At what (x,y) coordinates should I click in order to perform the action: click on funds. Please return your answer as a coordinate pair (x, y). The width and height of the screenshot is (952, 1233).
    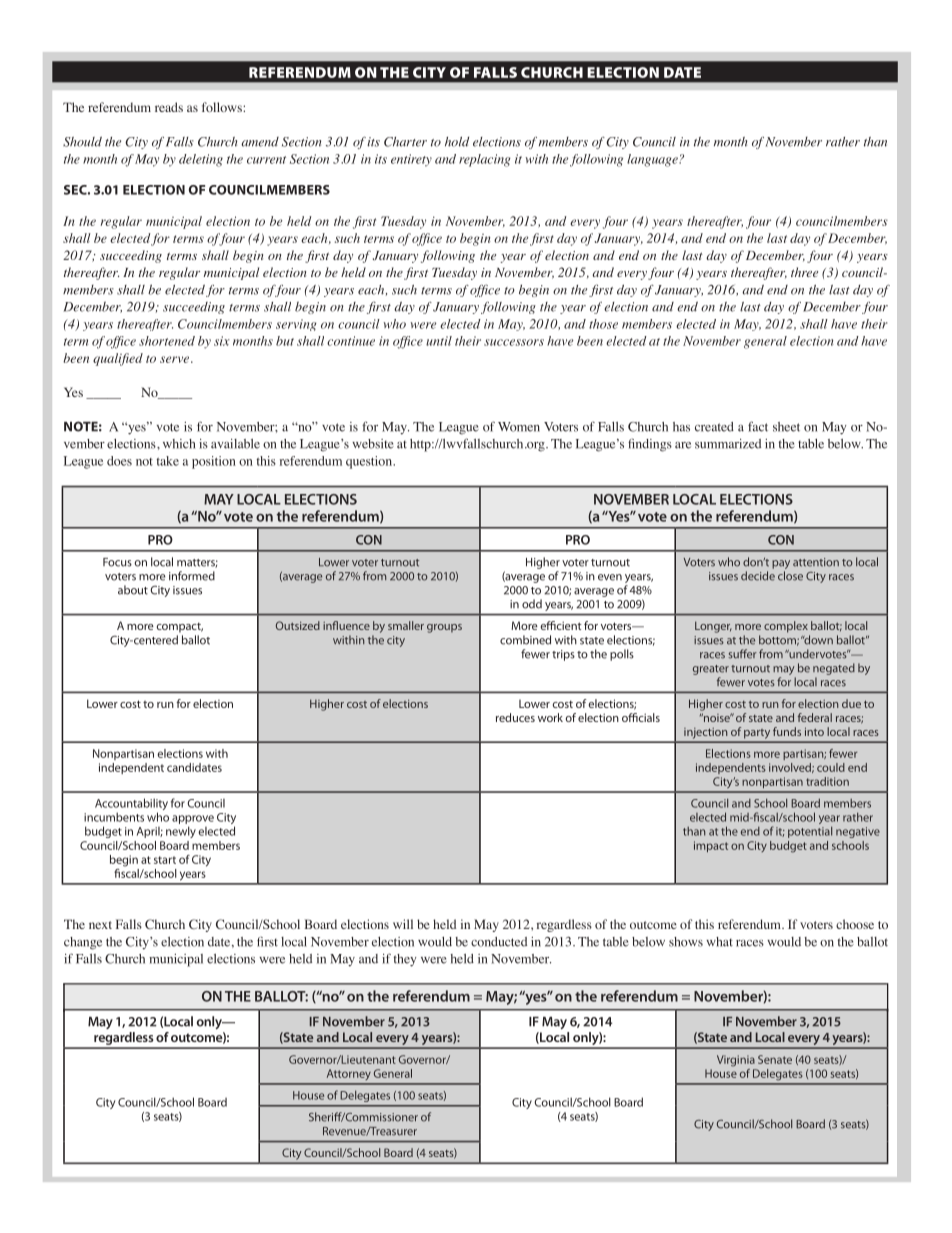
    Looking at the image, I should click on (787, 731).
